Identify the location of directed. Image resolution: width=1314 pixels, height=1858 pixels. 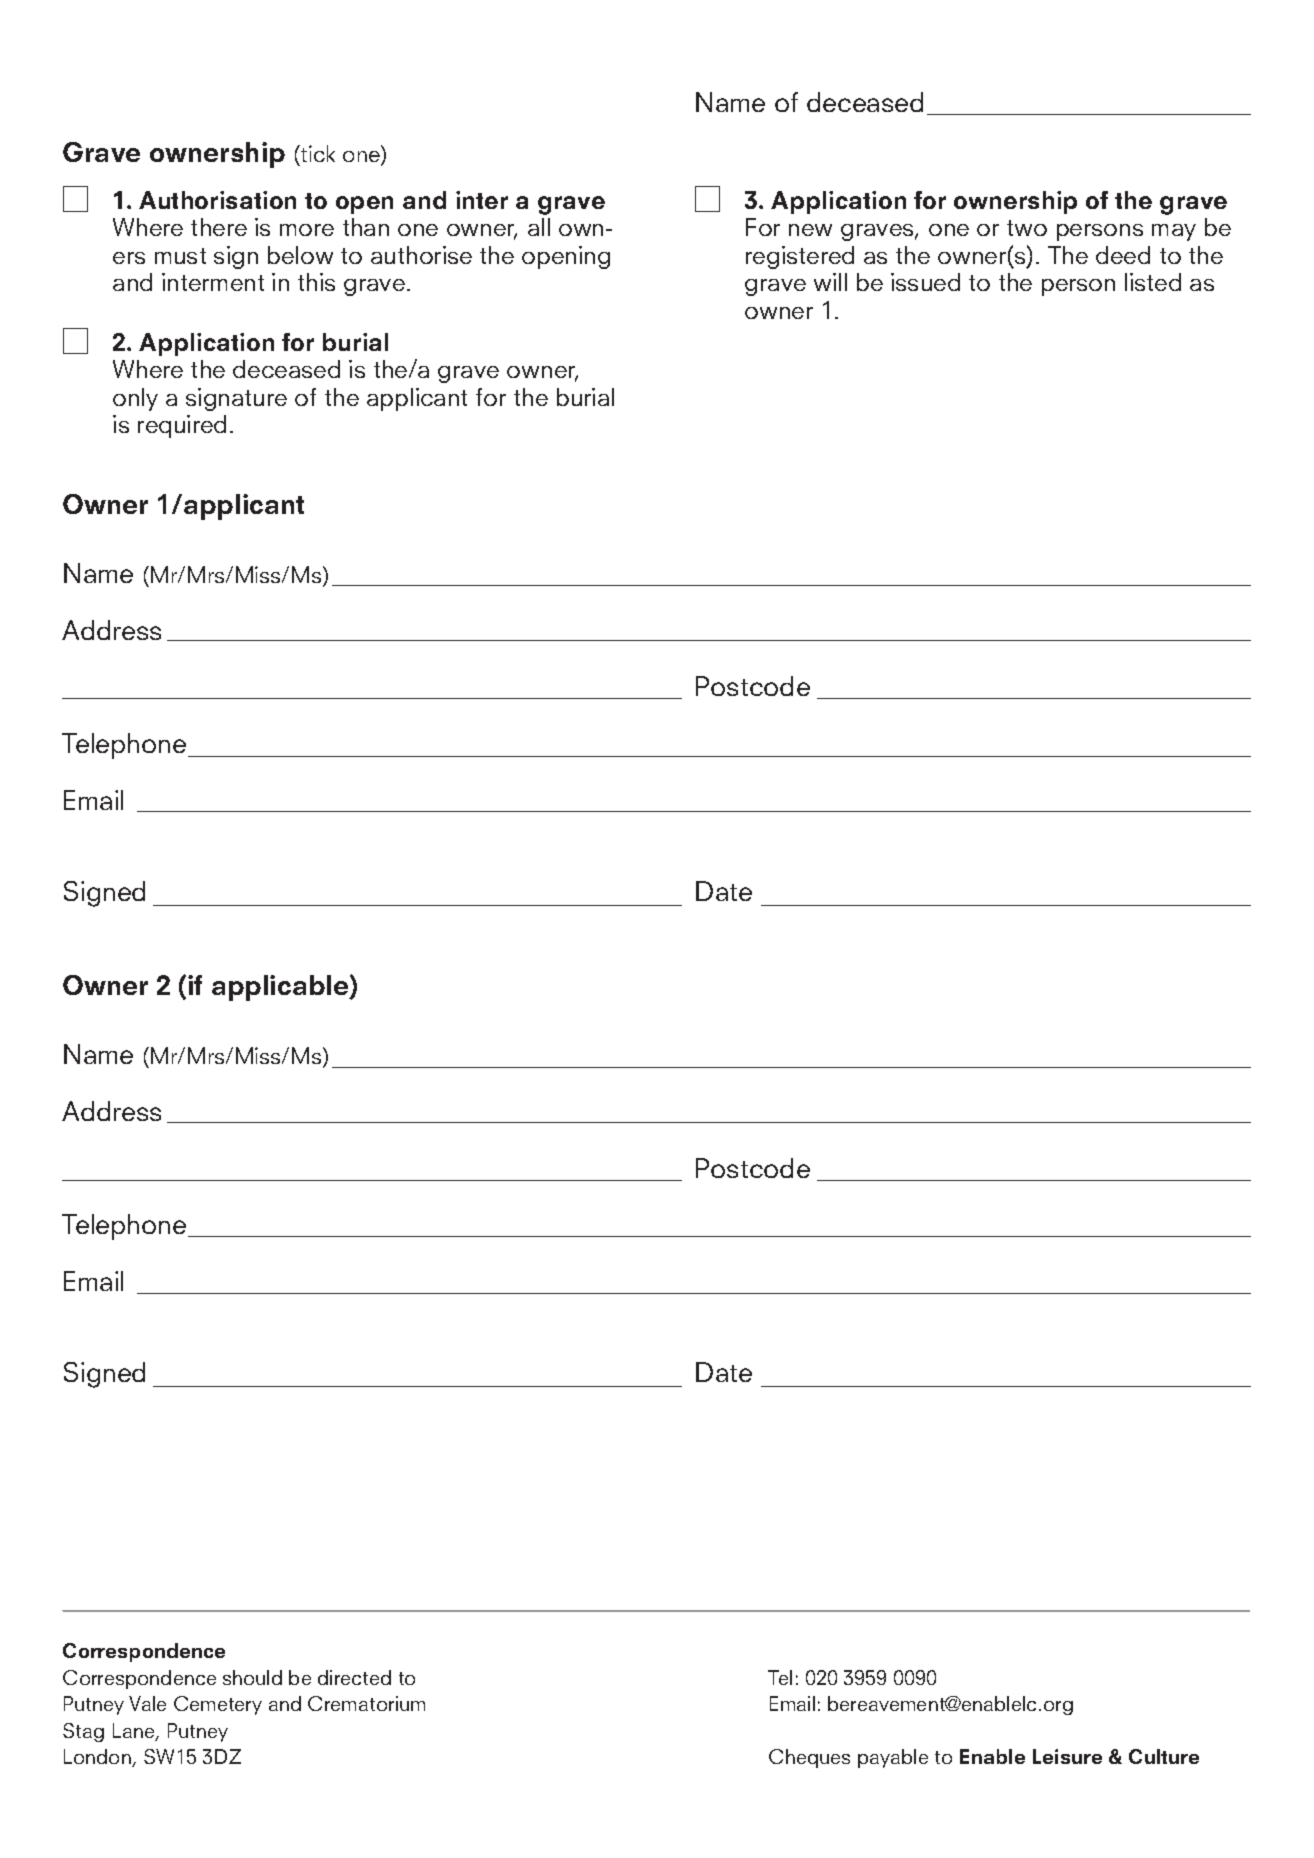
(354, 1677).
